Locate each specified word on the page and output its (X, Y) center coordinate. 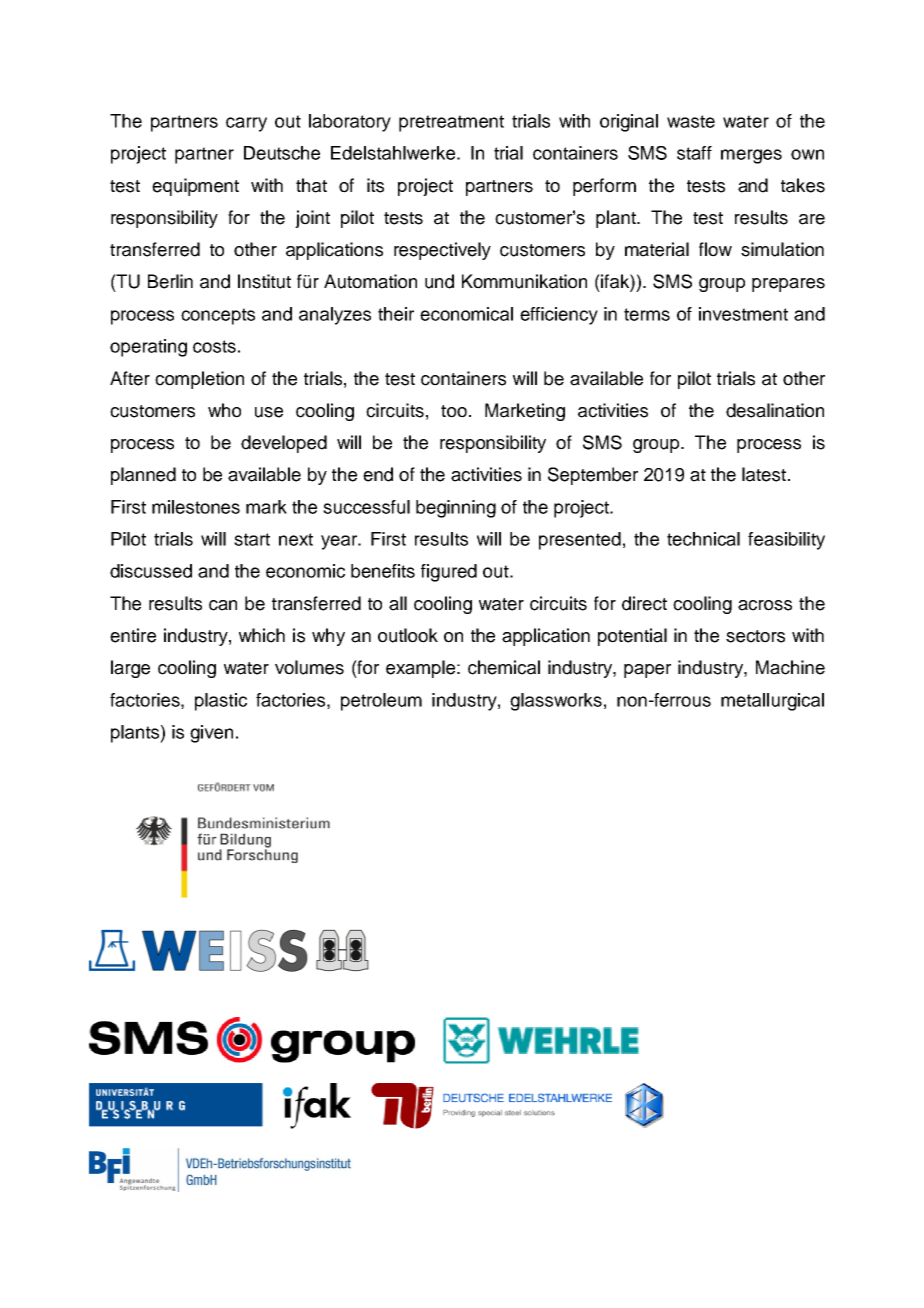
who (224, 410)
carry (246, 124)
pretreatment (451, 123)
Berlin (170, 281)
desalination (775, 410)
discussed (151, 571)
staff (694, 153)
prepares (788, 285)
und (439, 281)
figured (449, 573)
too (454, 411)
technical (703, 539)
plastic (221, 702)
